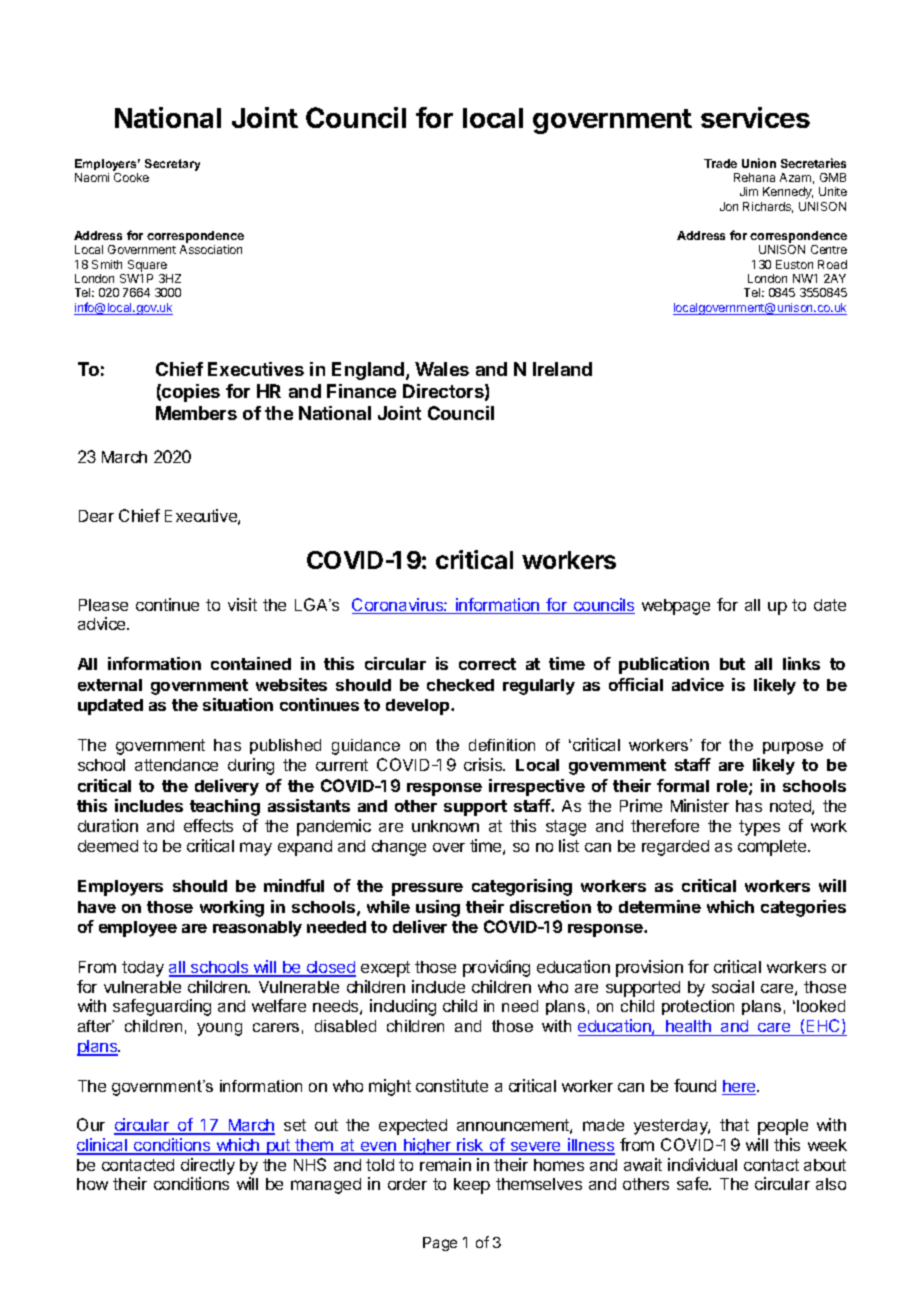  I want to click on Ireland, so click(562, 369).
